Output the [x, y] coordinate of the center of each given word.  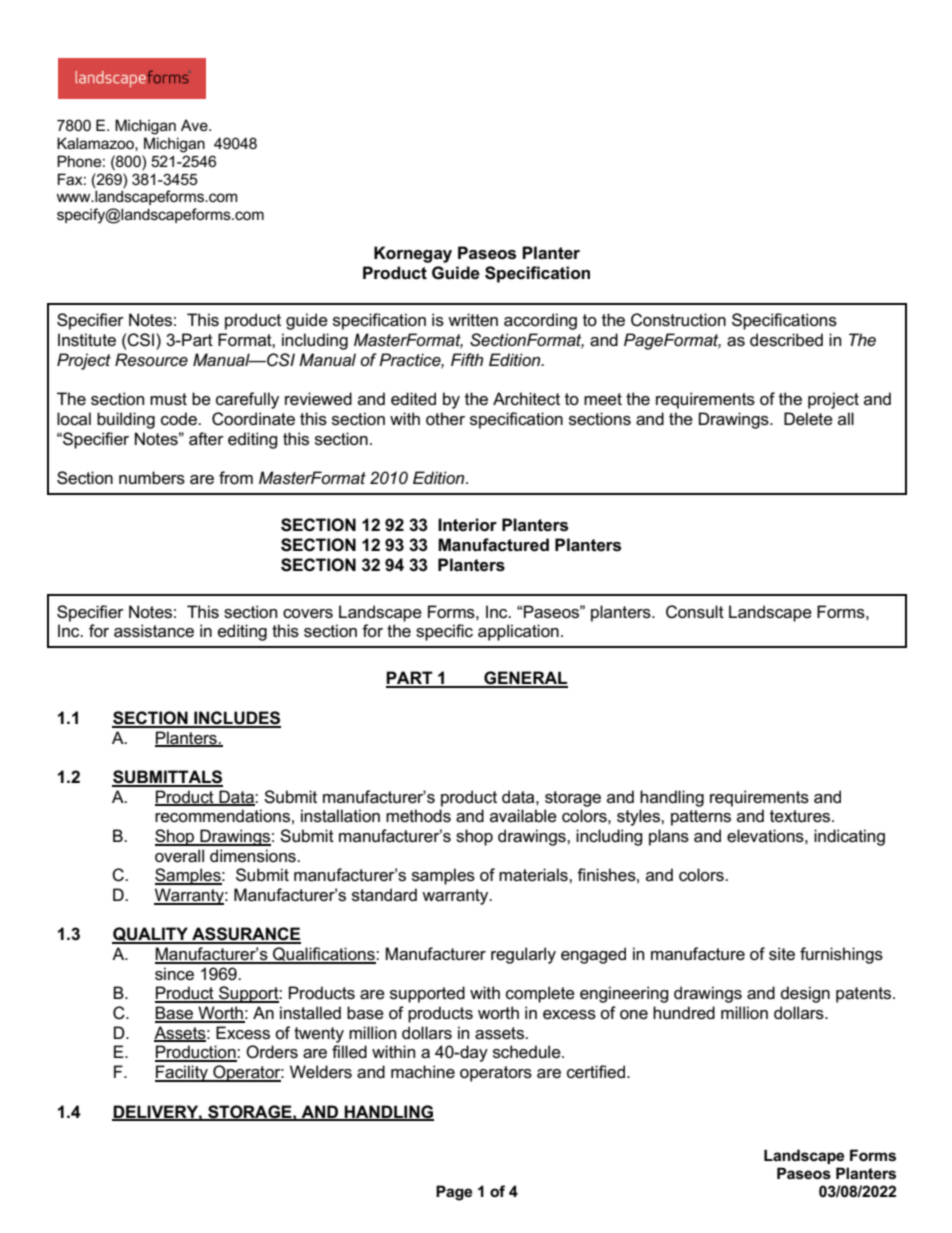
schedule [528, 1052]
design [805, 994]
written [473, 319]
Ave [195, 125]
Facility [182, 1073]
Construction [678, 320]
